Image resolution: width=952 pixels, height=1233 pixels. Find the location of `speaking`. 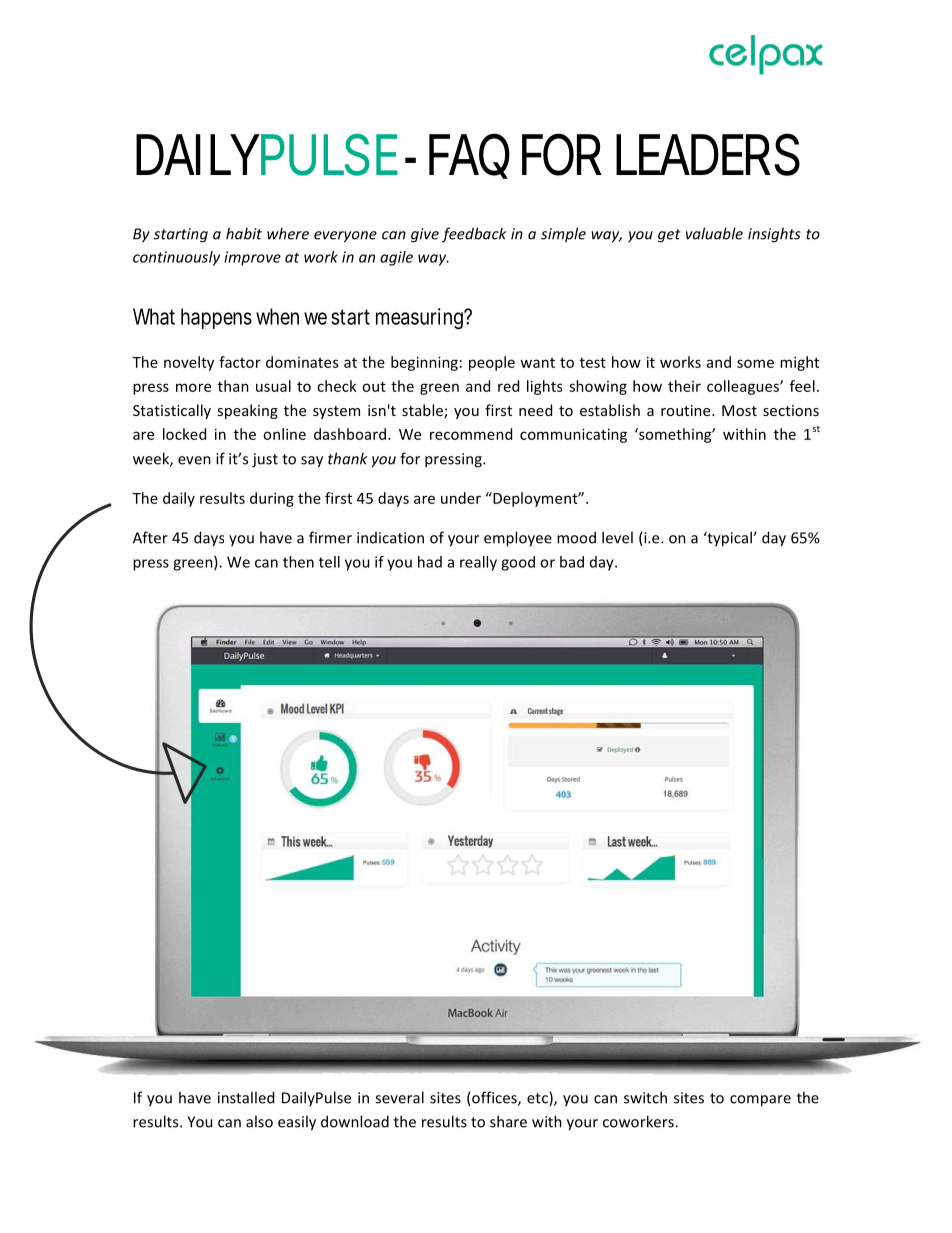

speaking is located at coordinates (247, 411).
